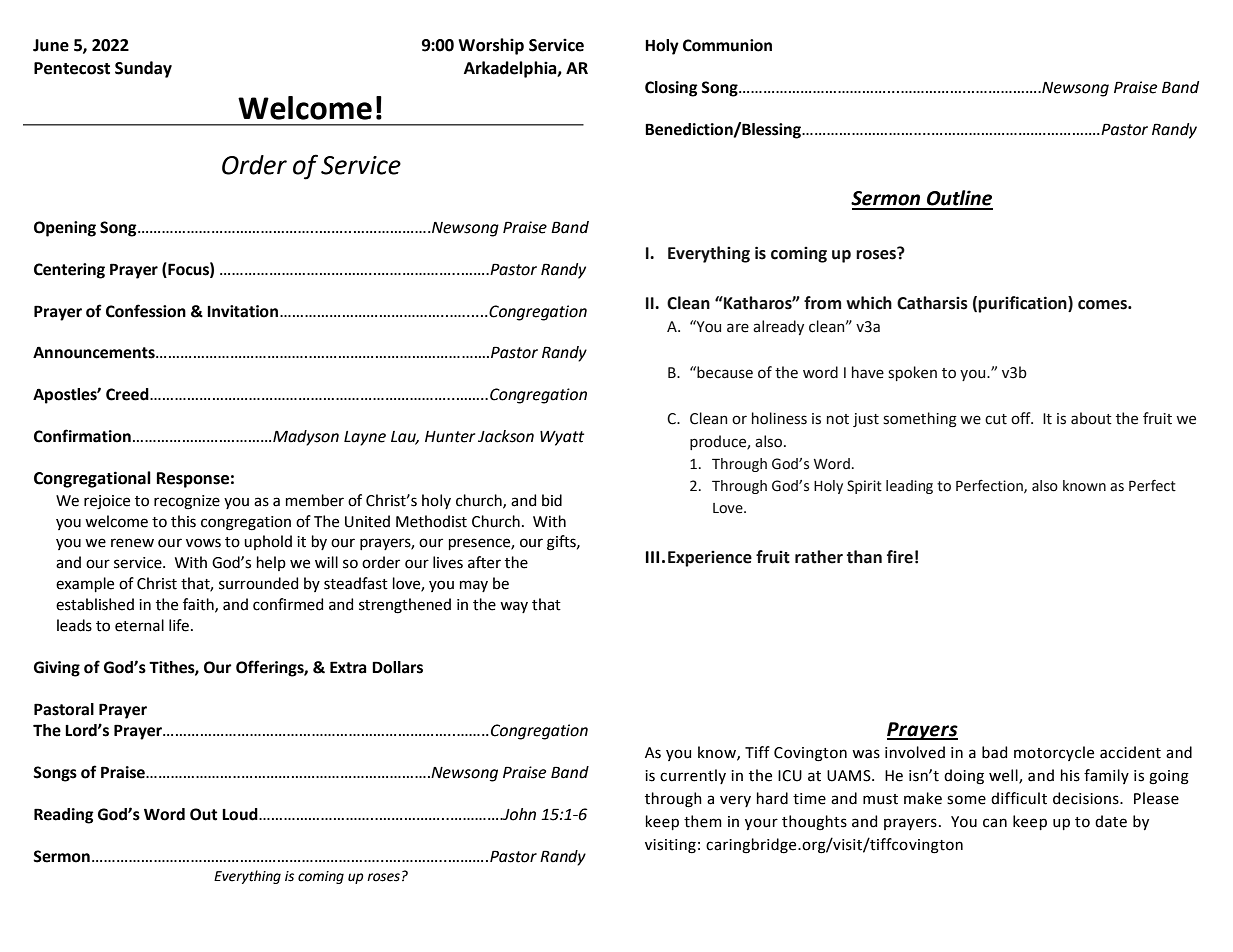 This screenshot has height=952, width=1233. What do you see at coordinates (143, 69) in the screenshot?
I see `Sunday` at bounding box center [143, 69].
